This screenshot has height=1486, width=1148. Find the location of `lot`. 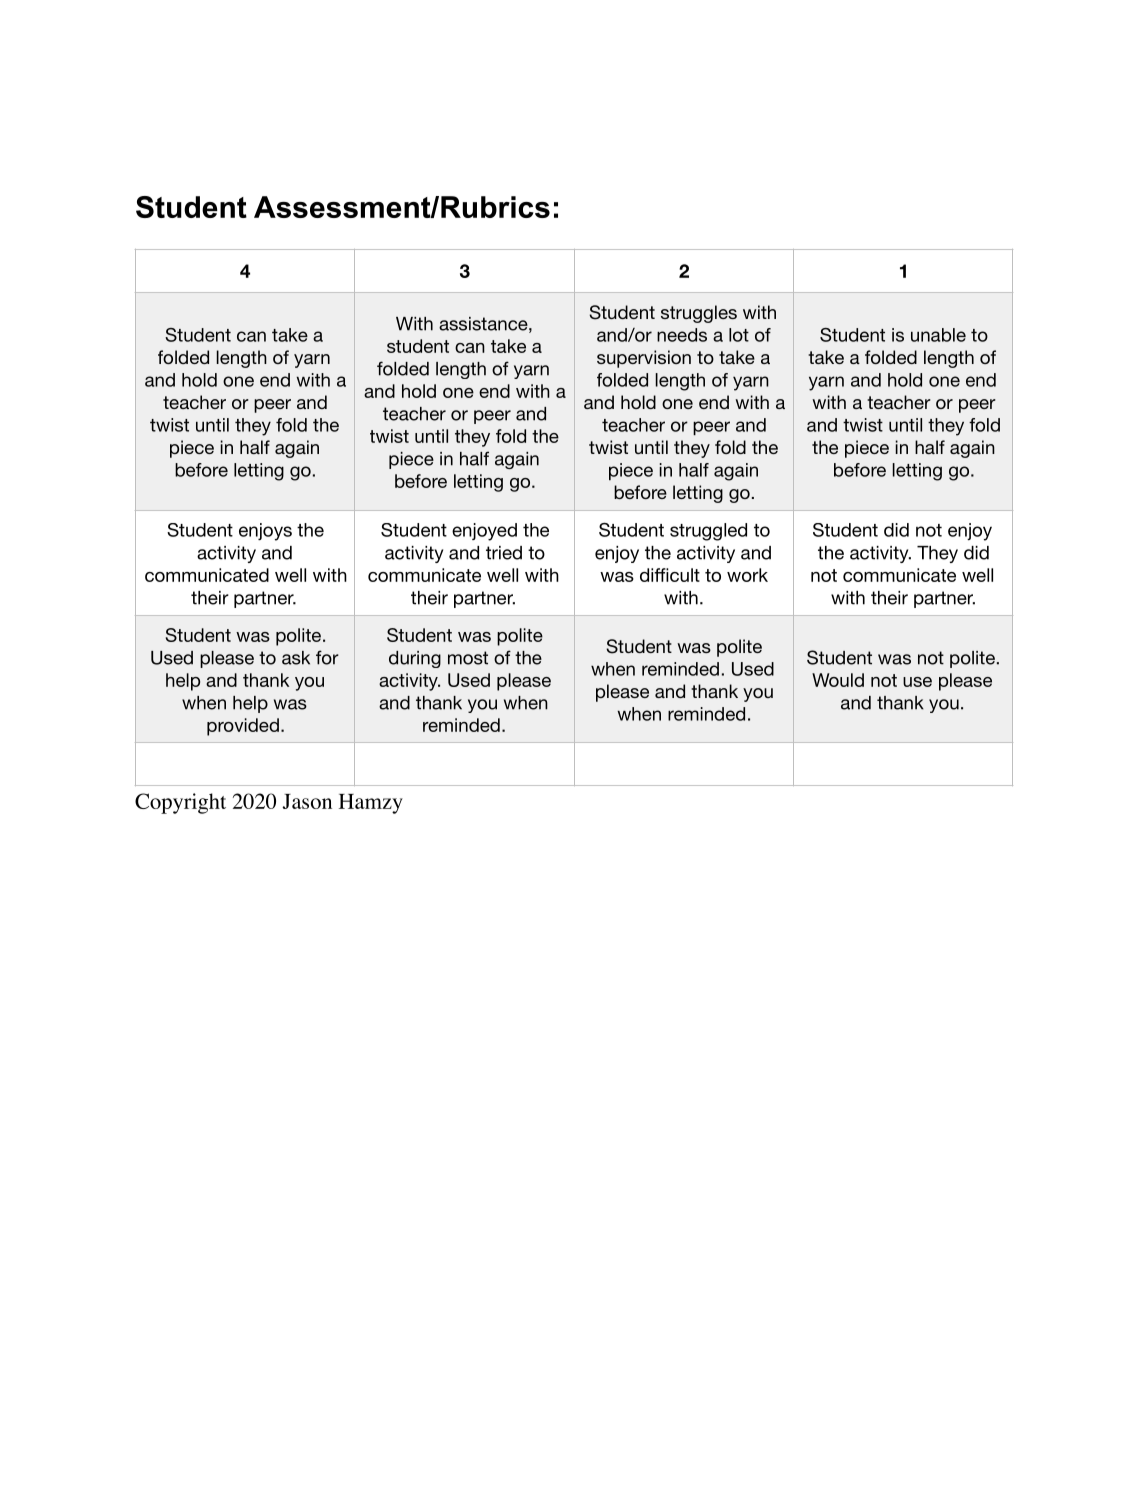

lot is located at coordinates (739, 335).
